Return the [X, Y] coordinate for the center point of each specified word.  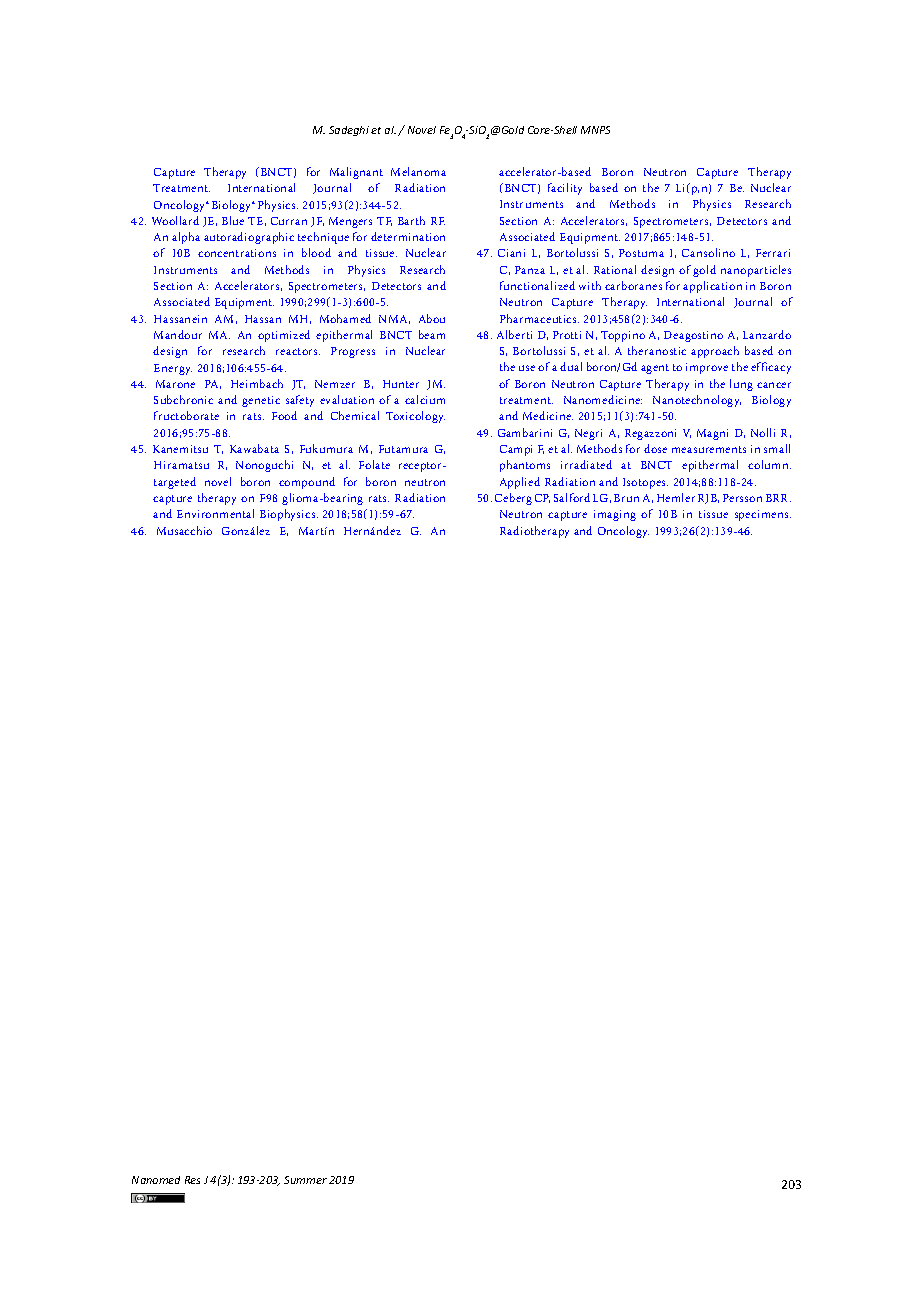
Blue [233, 220]
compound [307, 483]
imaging [615, 515]
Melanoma [418, 171]
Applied [520, 483]
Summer [305, 1180]
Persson [742, 498]
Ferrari [773, 253]
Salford [572, 497]
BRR [778, 498]
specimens [763, 515]
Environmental [215, 513]
